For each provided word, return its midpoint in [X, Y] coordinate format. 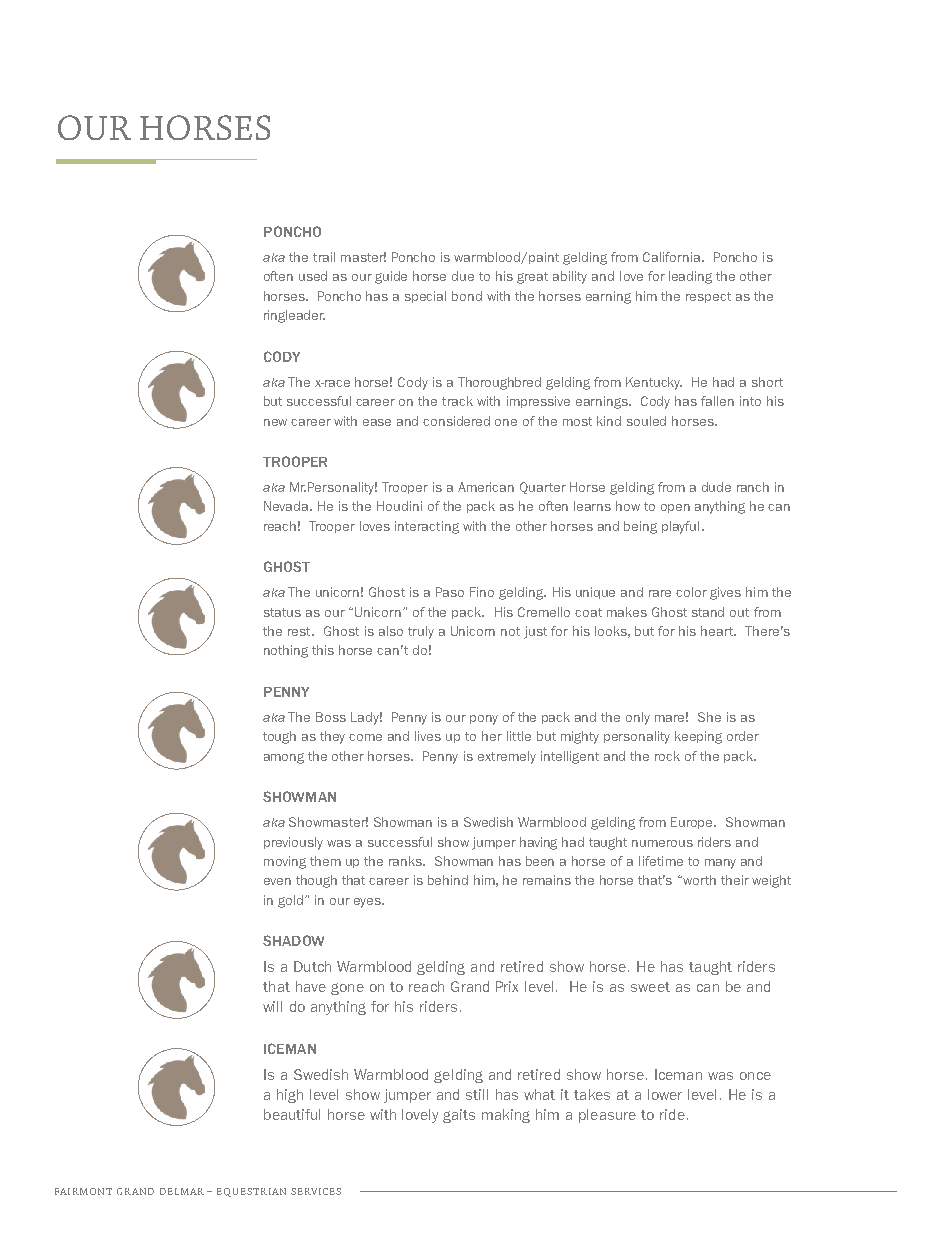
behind [448, 880]
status [282, 612]
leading [690, 277]
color [691, 592]
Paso [450, 592]
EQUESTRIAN [251, 1192]
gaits [459, 1116]
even [277, 881]
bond [467, 296]
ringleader [294, 316]
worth [698, 880]
